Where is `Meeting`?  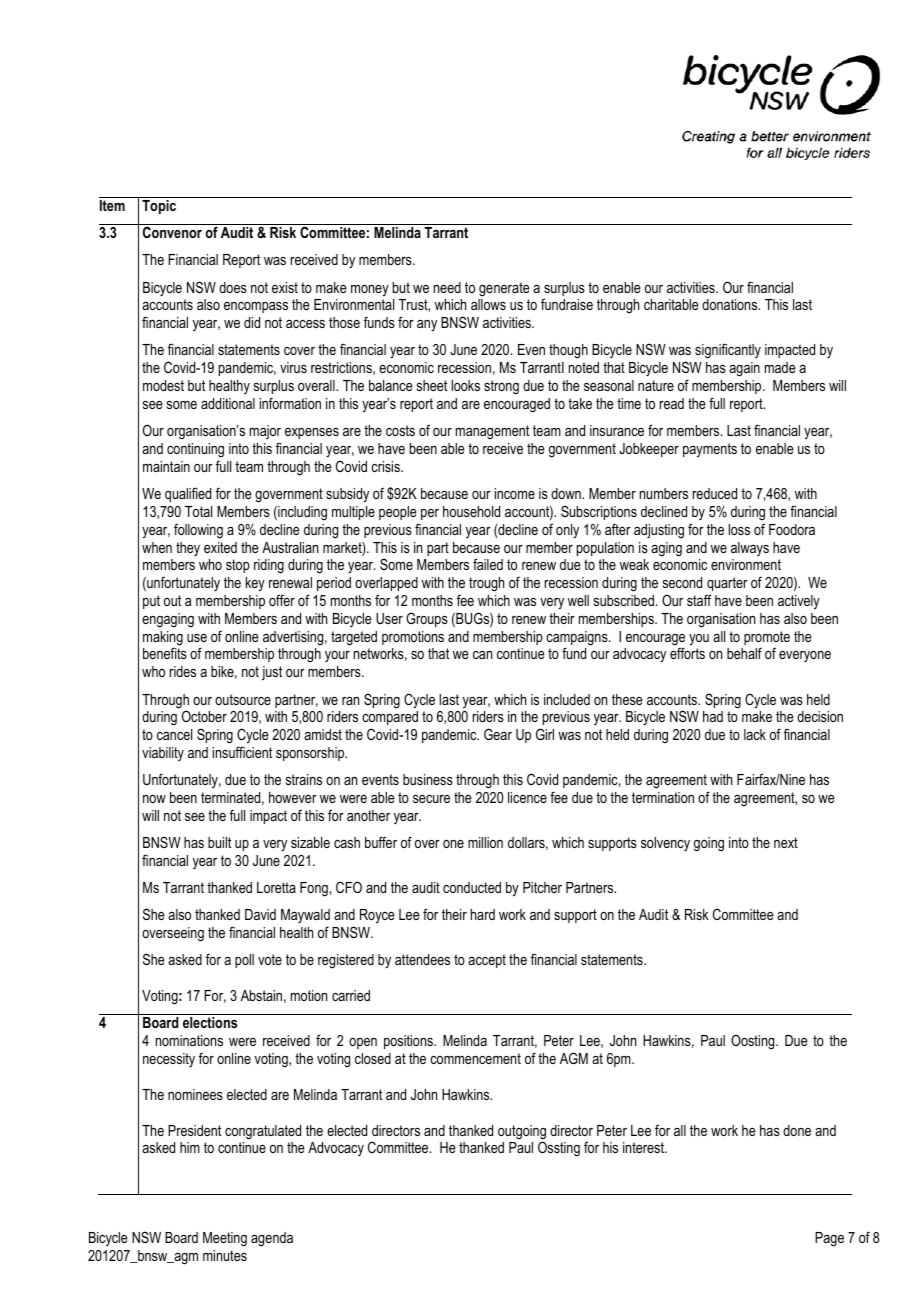
Meeting is located at coordinates (225, 1239).
